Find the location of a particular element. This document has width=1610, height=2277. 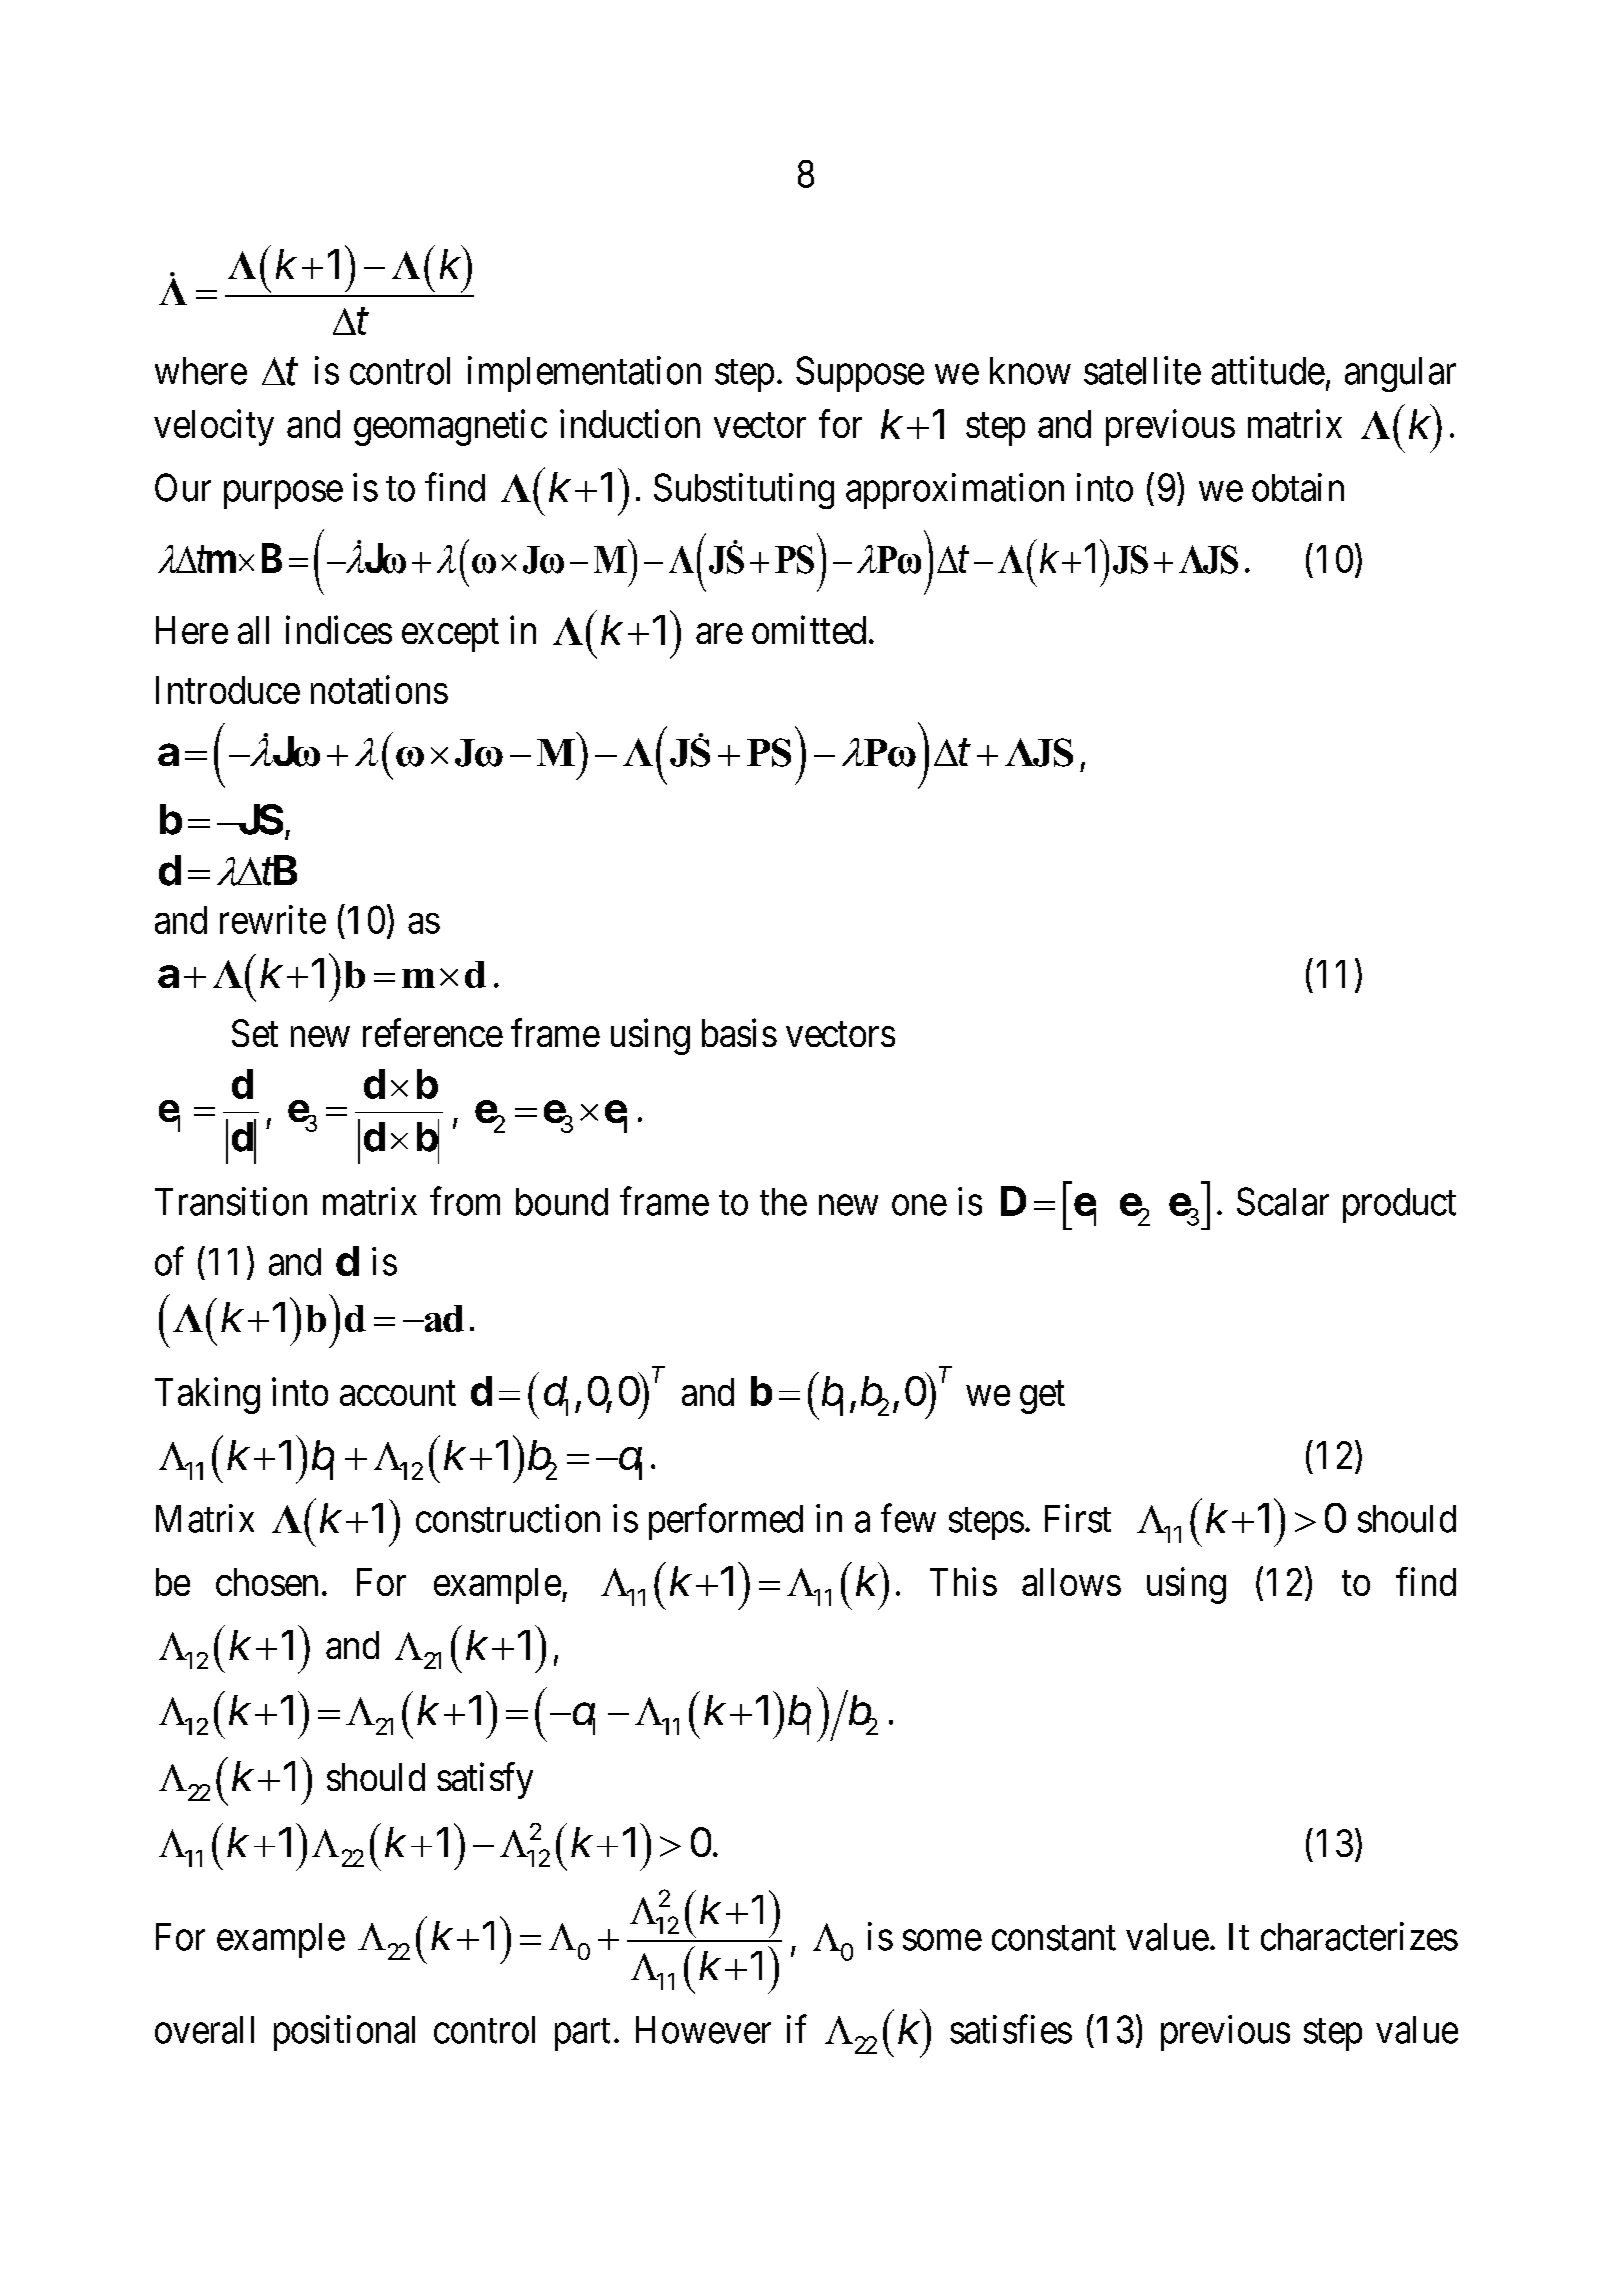

Suppose is located at coordinates (860, 374).
